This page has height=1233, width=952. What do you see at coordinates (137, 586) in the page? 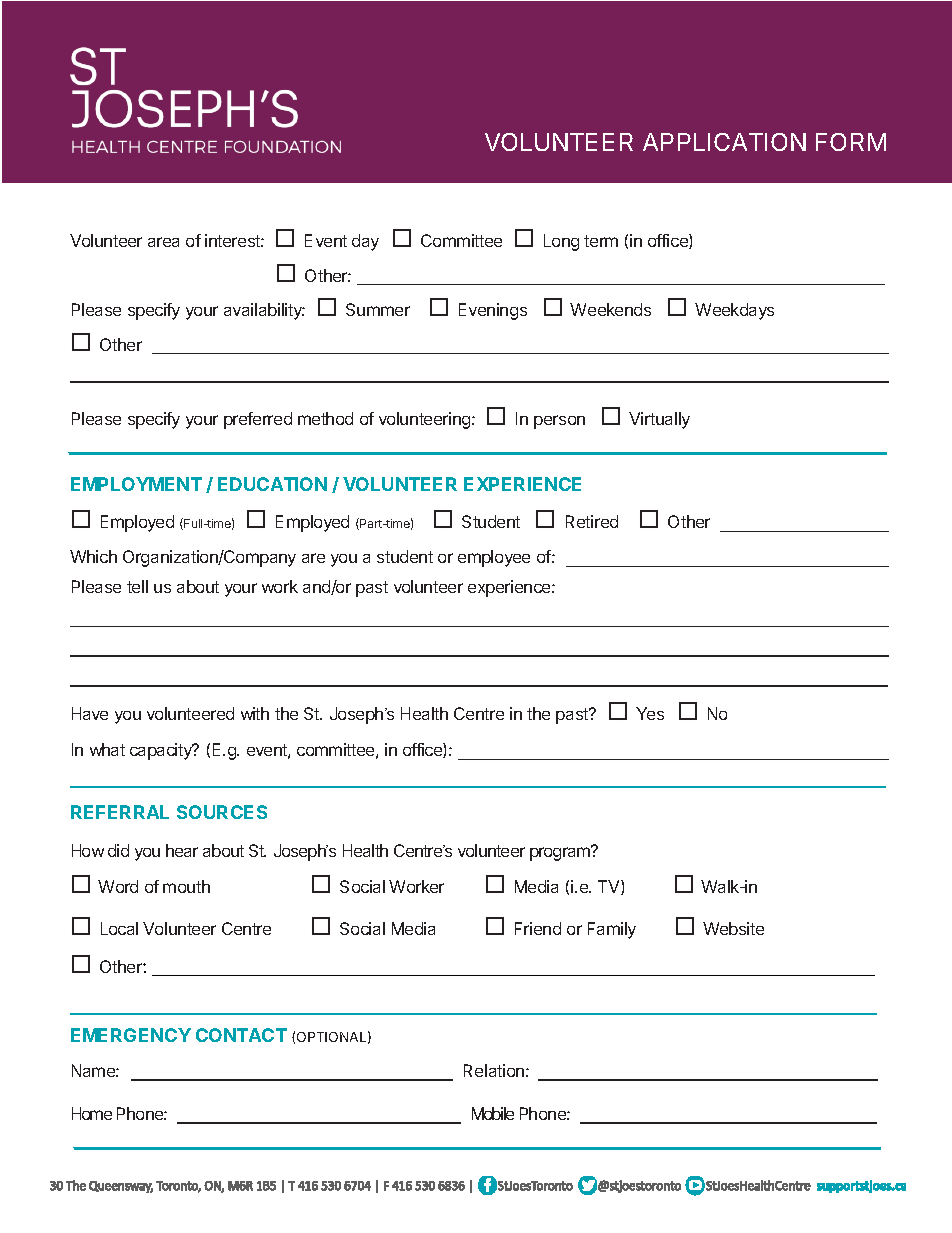
I see `tell` at bounding box center [137, 586].
